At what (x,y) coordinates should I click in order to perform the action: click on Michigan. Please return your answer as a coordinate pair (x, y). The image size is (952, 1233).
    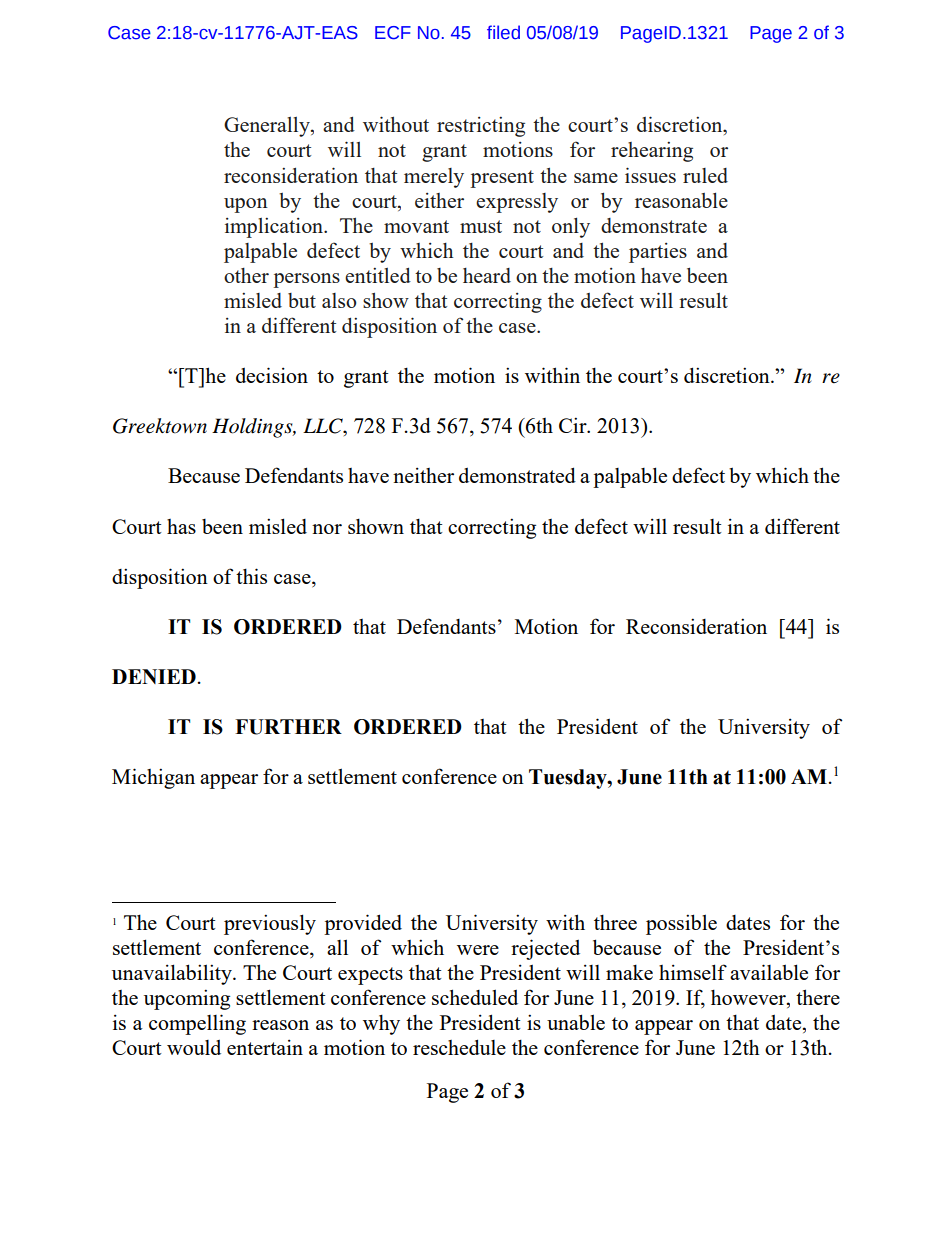
    Looking at the image, I should click on (153, 778).
